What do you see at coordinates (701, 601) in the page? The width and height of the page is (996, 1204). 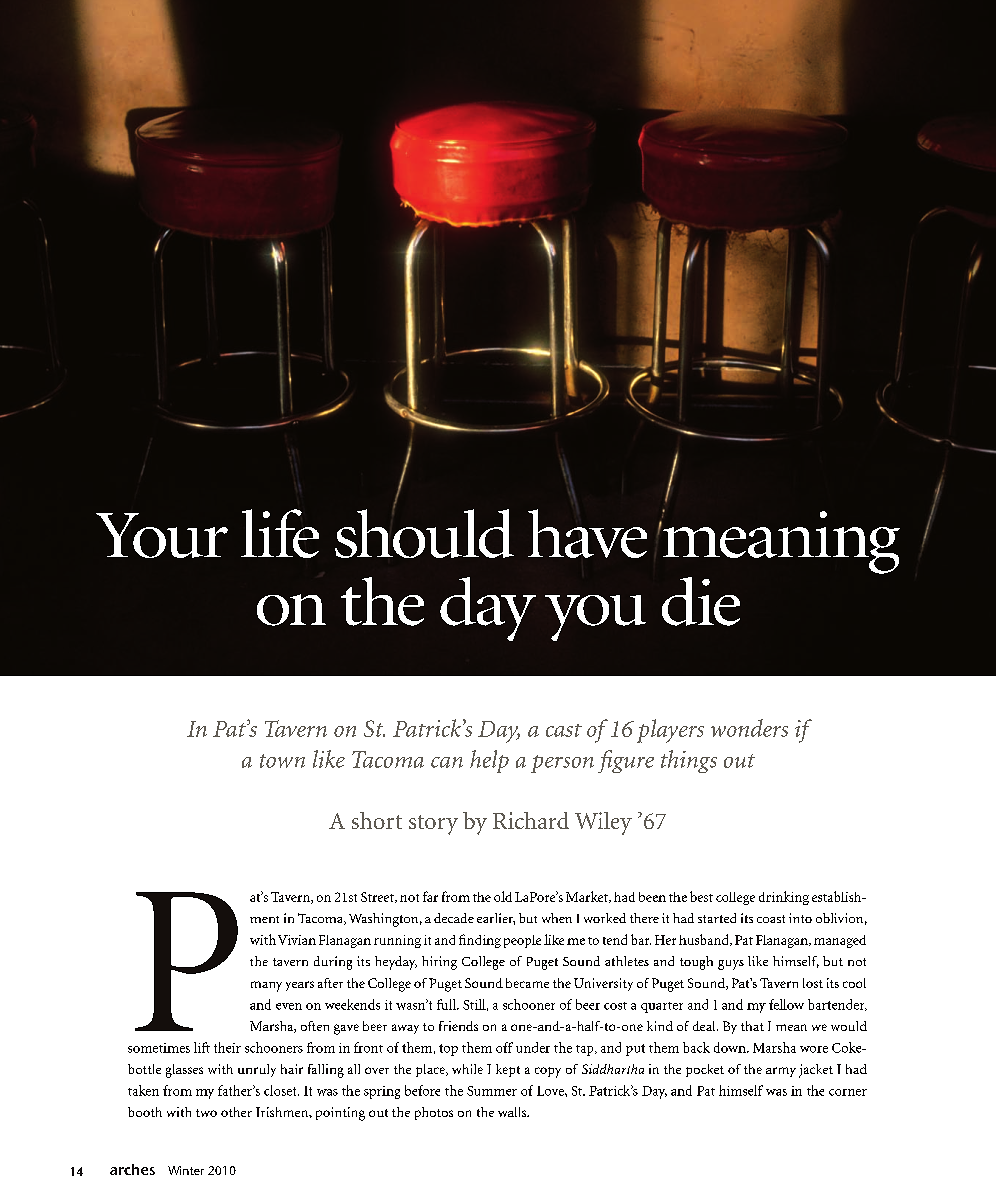 I see `die` at bounding box center [701, 601].
